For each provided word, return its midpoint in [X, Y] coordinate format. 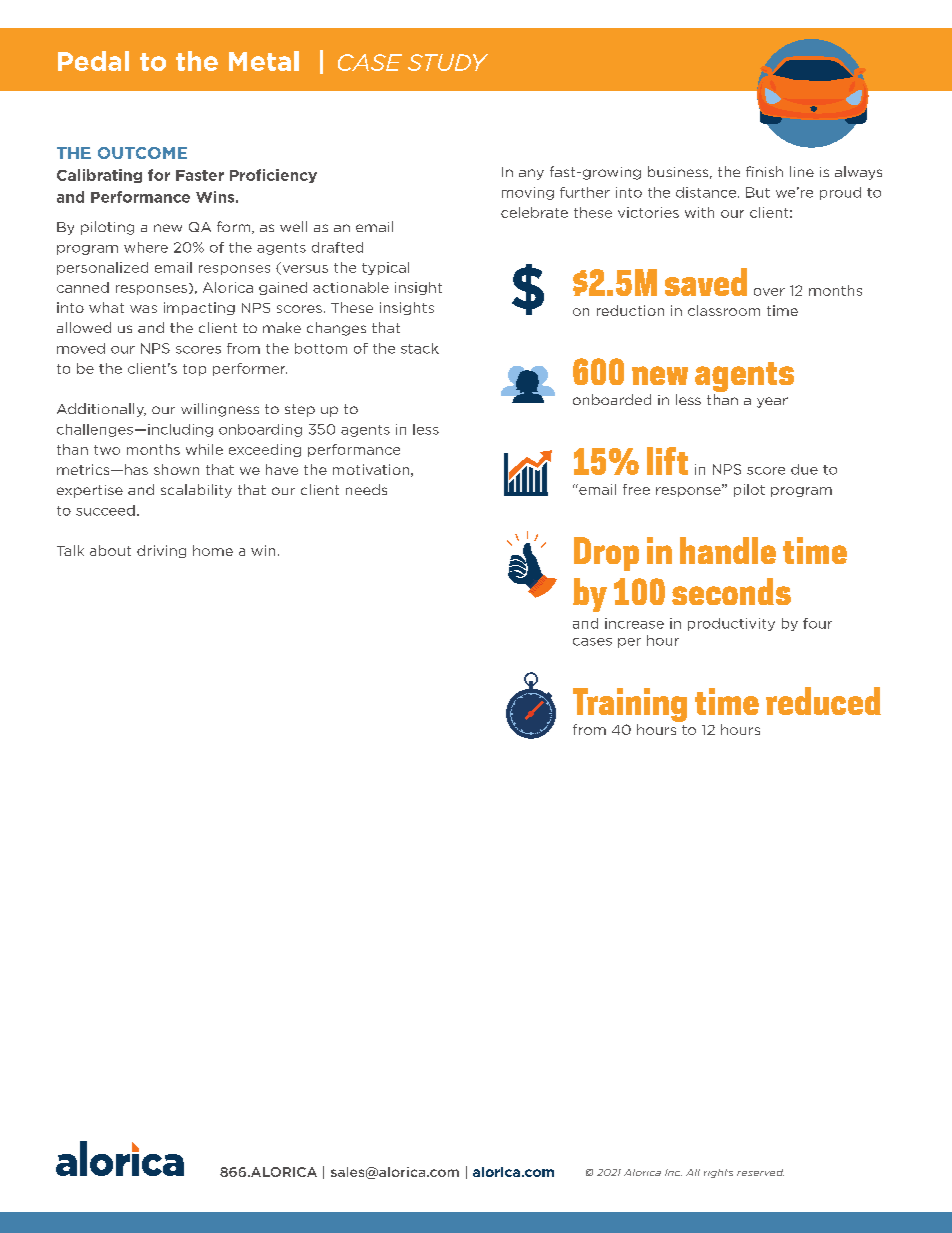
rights [718, 1173]
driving [161, 551]
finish [764, 171]
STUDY [448, 62]
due [804, 469]
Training [630, 705]
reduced [823, 701]
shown [176, 469]
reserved [760, 1172]
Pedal [93, 61]
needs [366, 489]
